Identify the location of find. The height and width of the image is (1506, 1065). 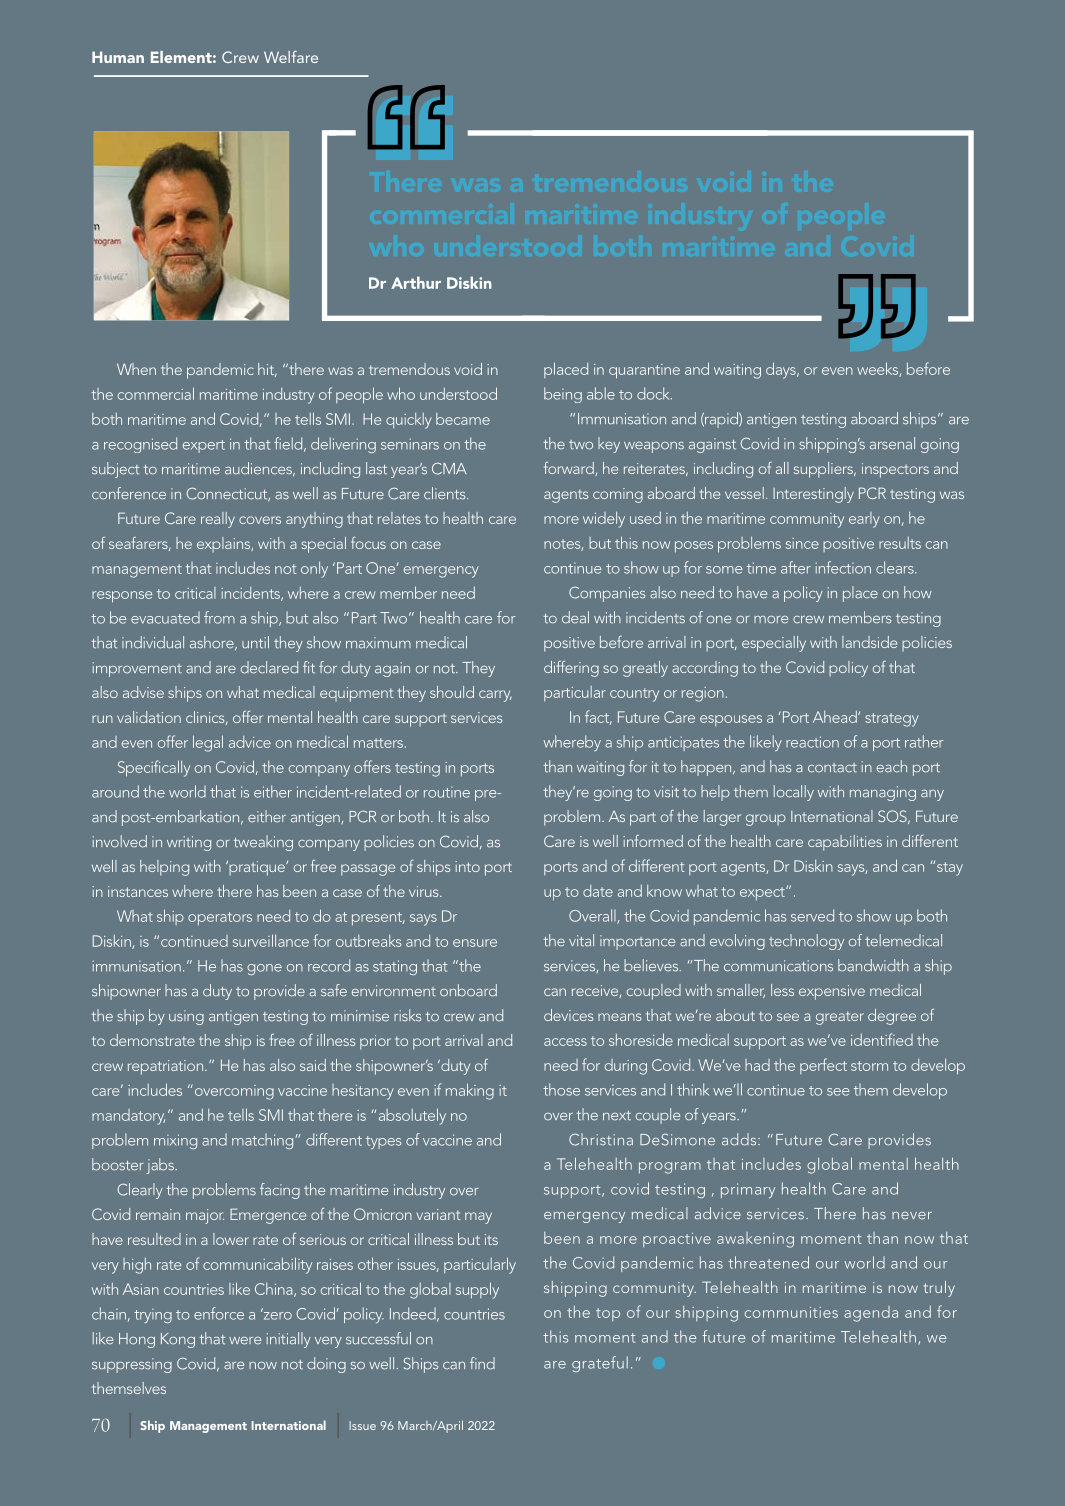
(482, 1363).
